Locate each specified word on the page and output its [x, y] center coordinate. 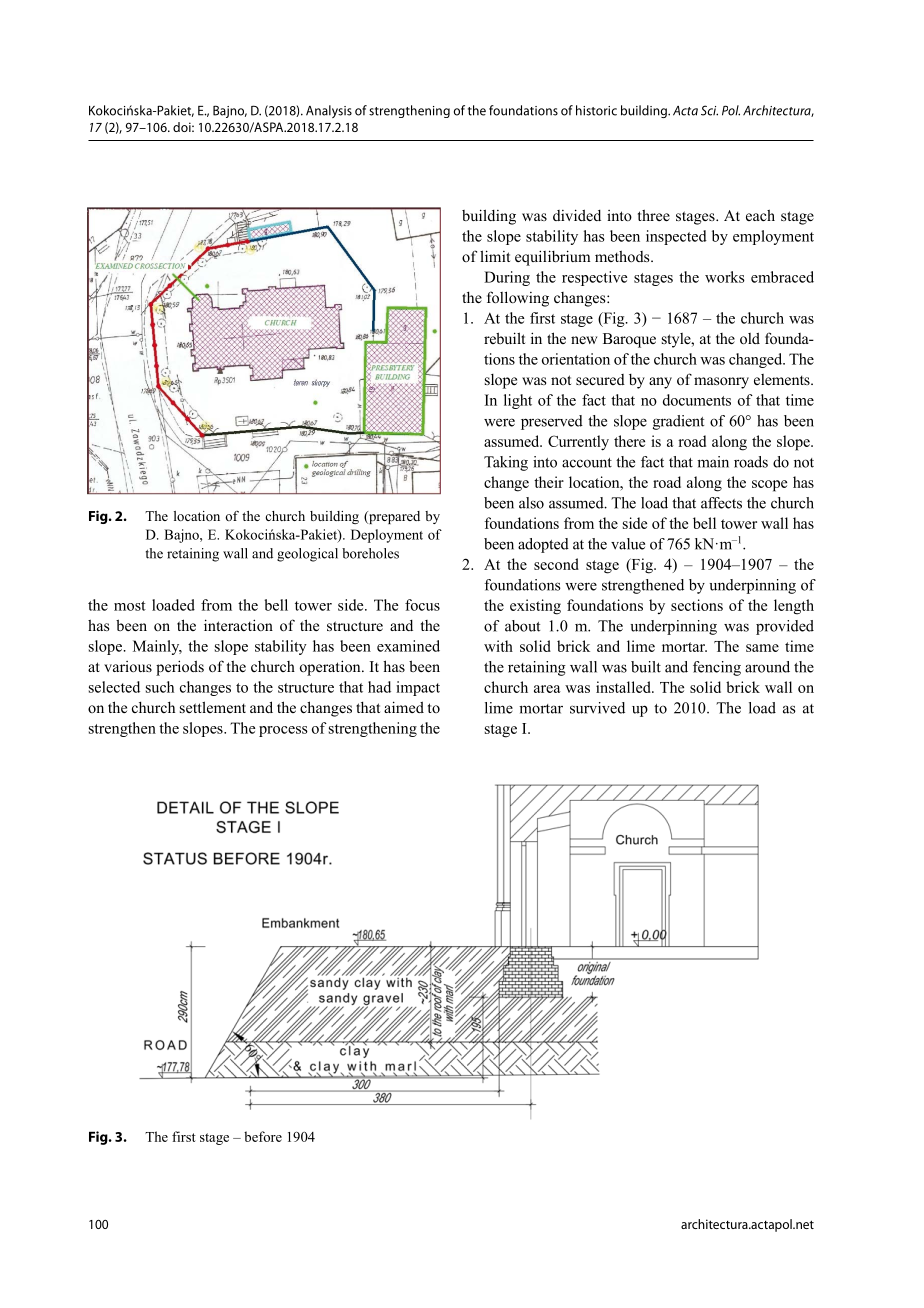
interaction [238, 625]
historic [596, 110]
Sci [709, 110]
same [762, 648]
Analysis [329, 111]
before [263, 1136]
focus [422, 605]
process [283, 731]
